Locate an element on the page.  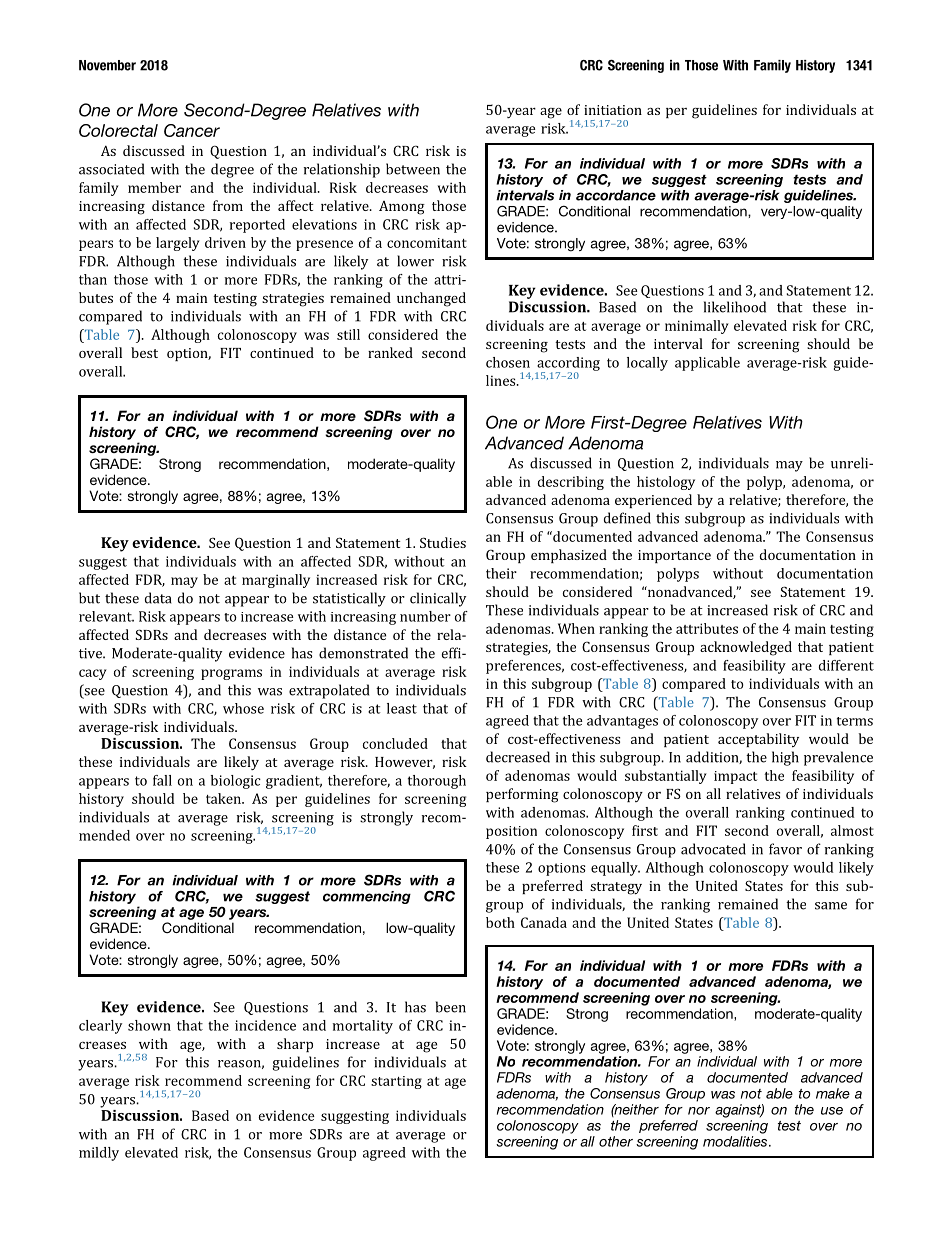
acknowledged is located at coordinates (746, 648).
